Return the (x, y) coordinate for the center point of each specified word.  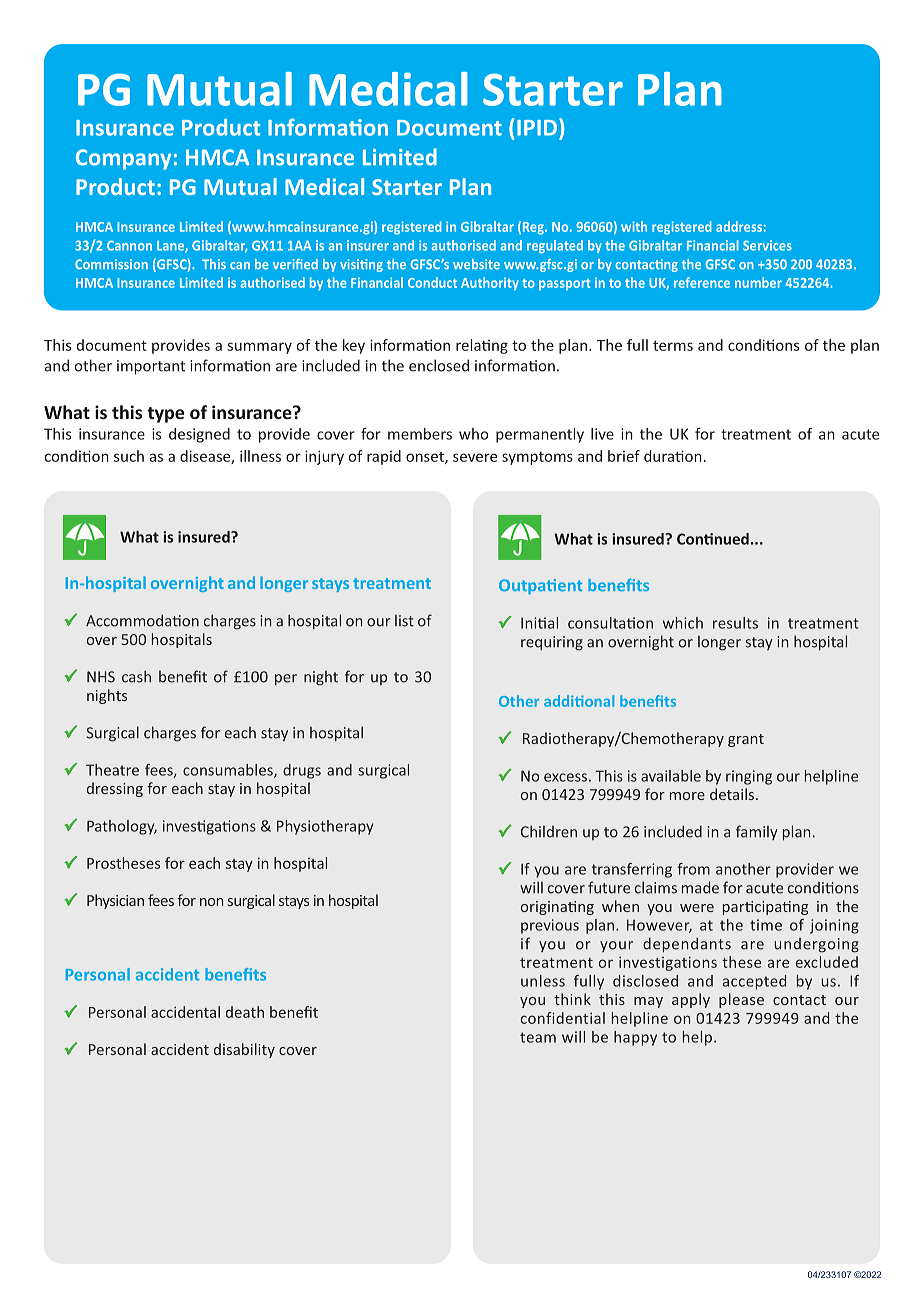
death (245, 1012)
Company (123, 159)
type (165, 415)
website (476, 264)
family (757, 832)
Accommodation (142, 620)
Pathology (122, 827)
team (538, 1037)
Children (549, 831)
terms (673, 346)
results (735, 623)
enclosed (439, 365)
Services (767, 245)
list (404, 620)
